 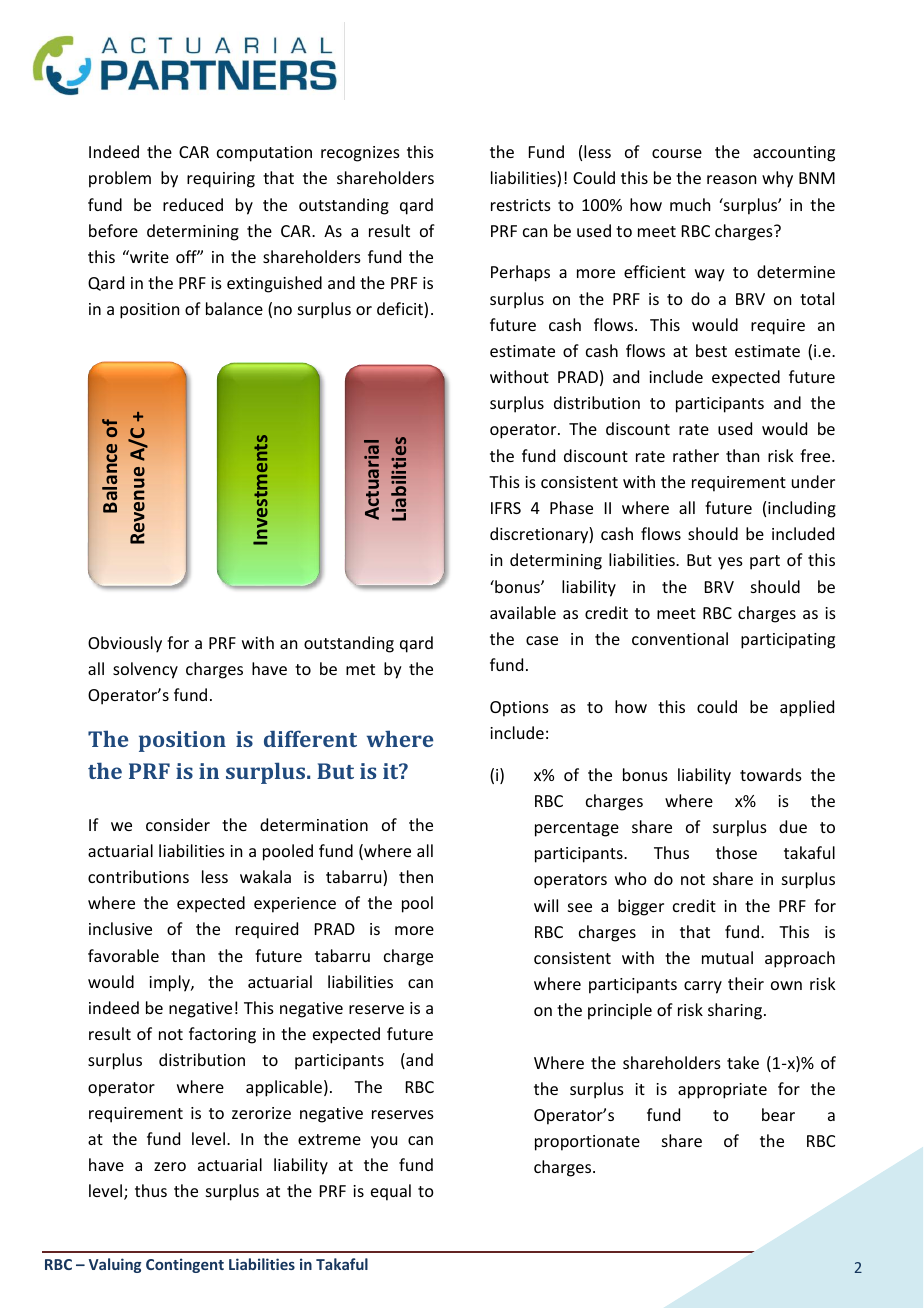 I want to click on Contingent, so click(x=185, y=1265).
